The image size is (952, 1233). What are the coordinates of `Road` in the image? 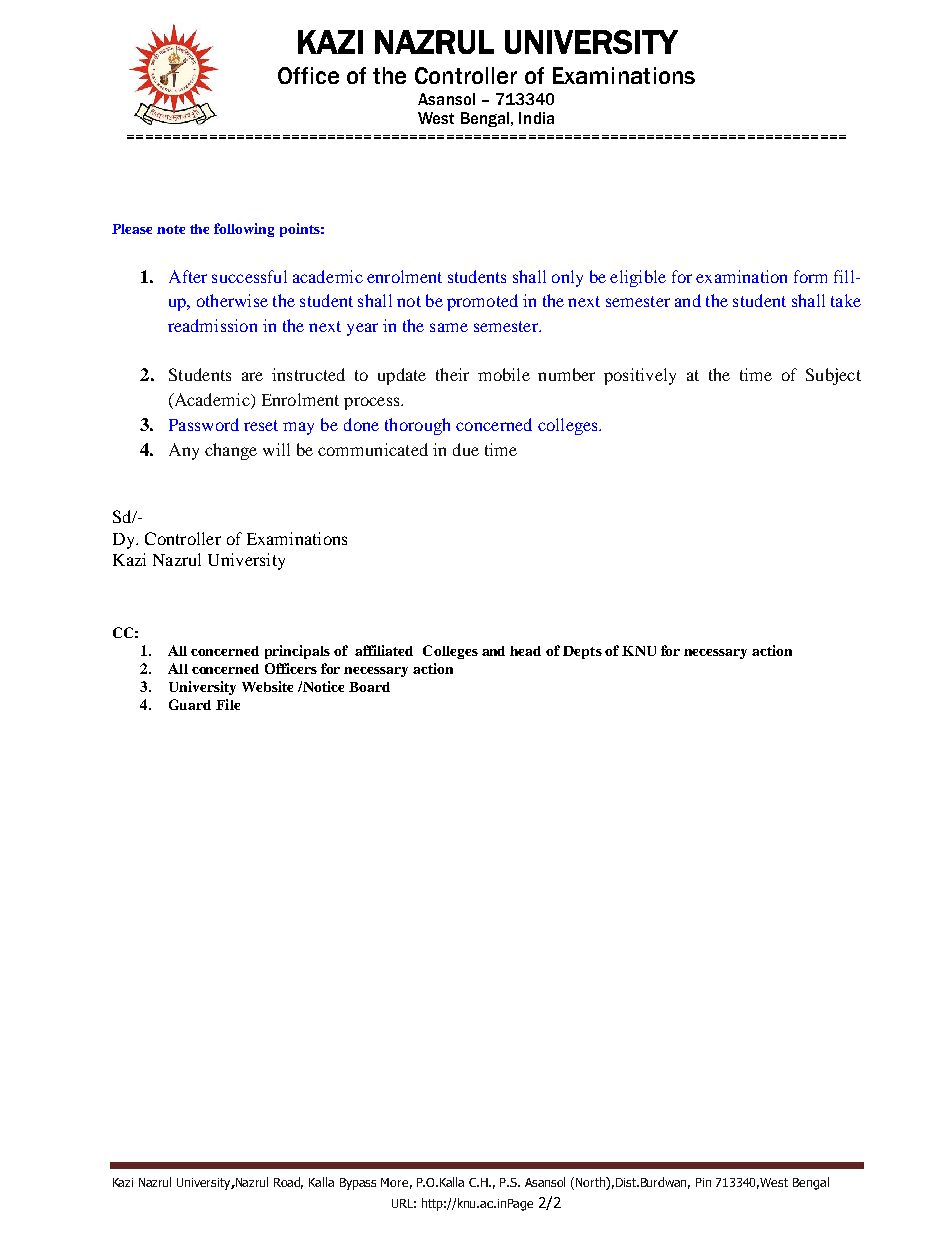 It's located at (288, 1183).
